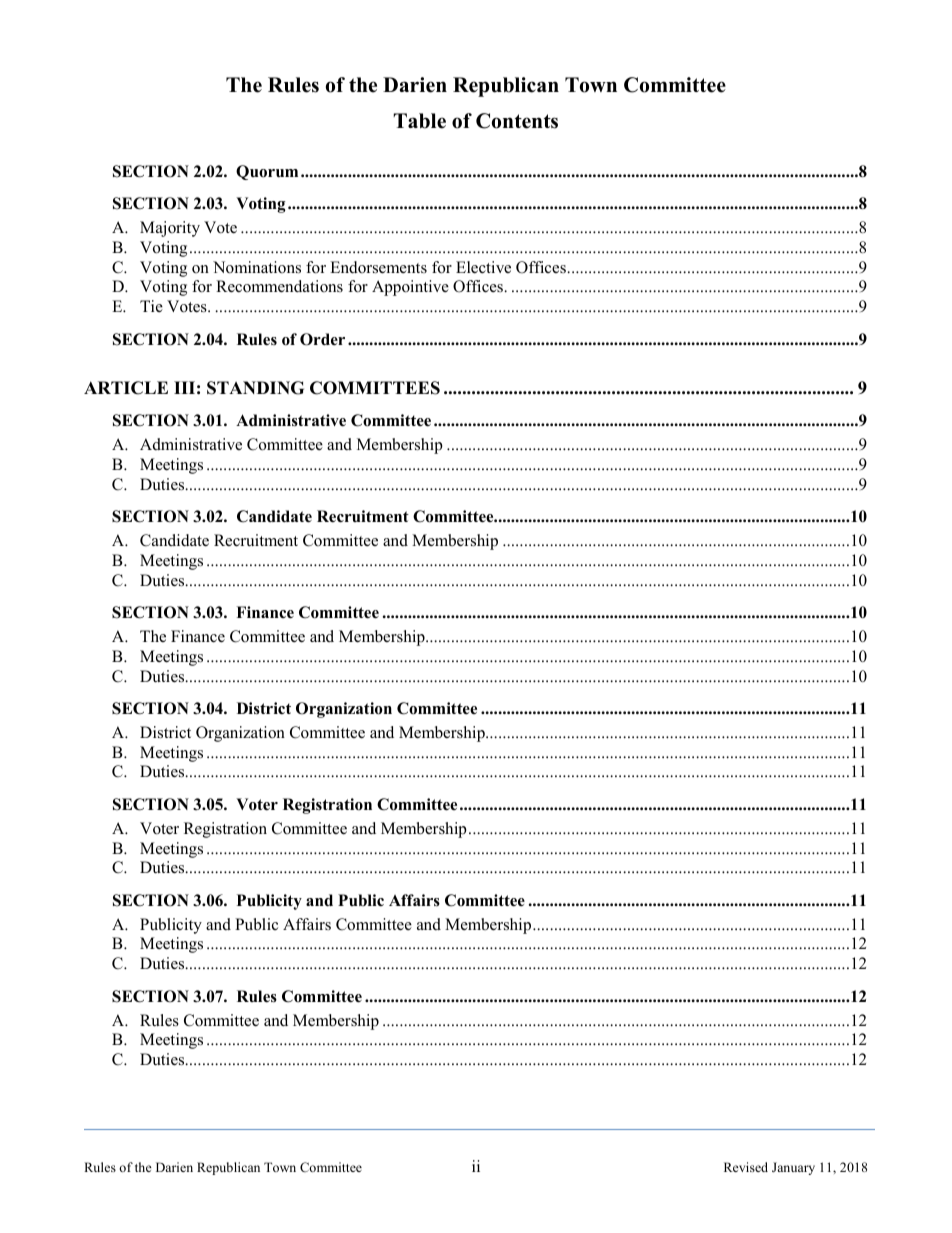 This screenshot has width=952, height=1233. Describe the element at coordinates (255, 388) in the screenshot. I see `STANDING` at that location.
